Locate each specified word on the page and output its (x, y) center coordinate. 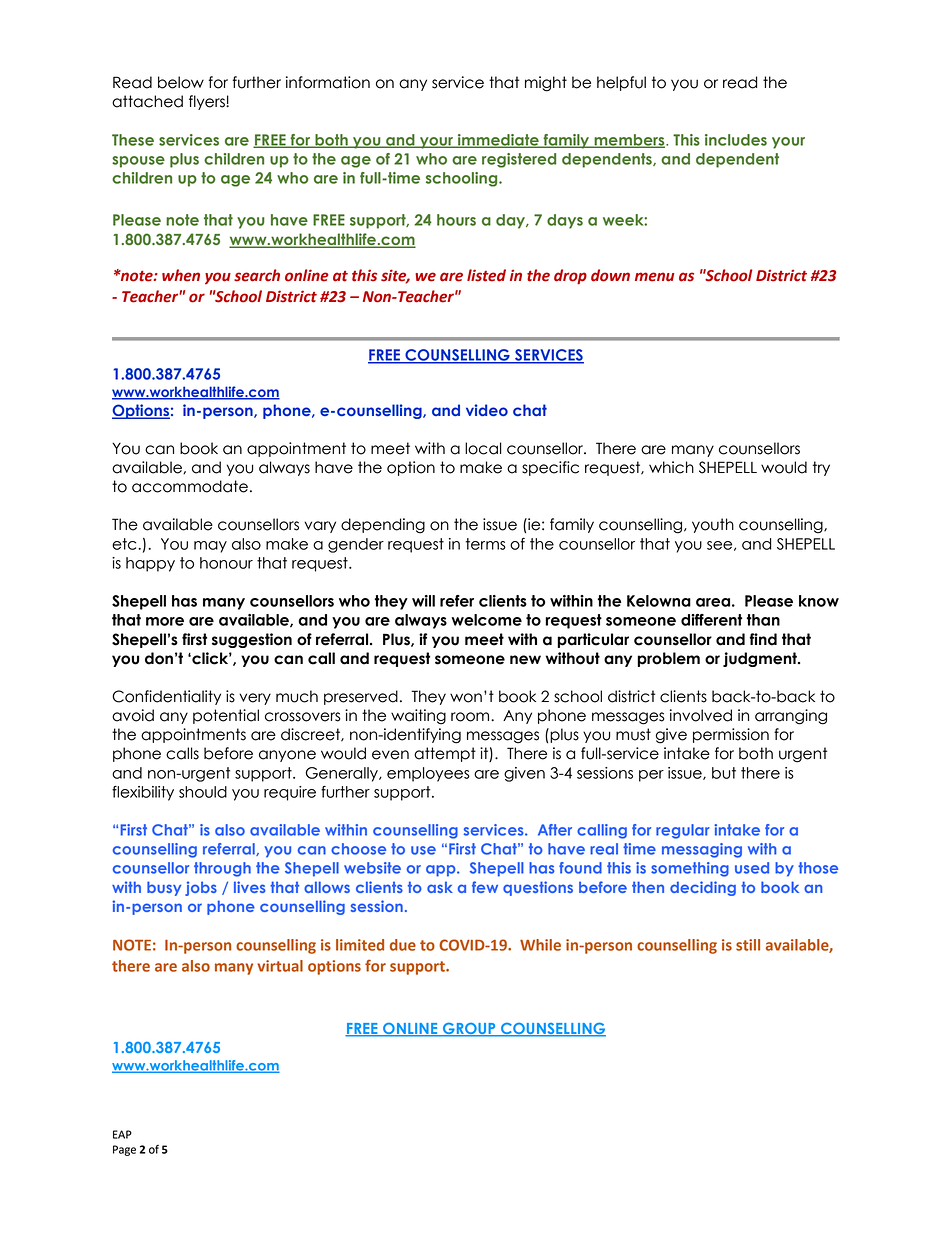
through (222, 869)
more (165, 621)
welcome (486, 620)
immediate (498, 141)
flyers (208, 102)
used (752, 868)
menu (654, 277)
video (487, 410)
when (181, 275)
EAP (122, 1134)
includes (736, 140)
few (485, 887)
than (763, 620)
